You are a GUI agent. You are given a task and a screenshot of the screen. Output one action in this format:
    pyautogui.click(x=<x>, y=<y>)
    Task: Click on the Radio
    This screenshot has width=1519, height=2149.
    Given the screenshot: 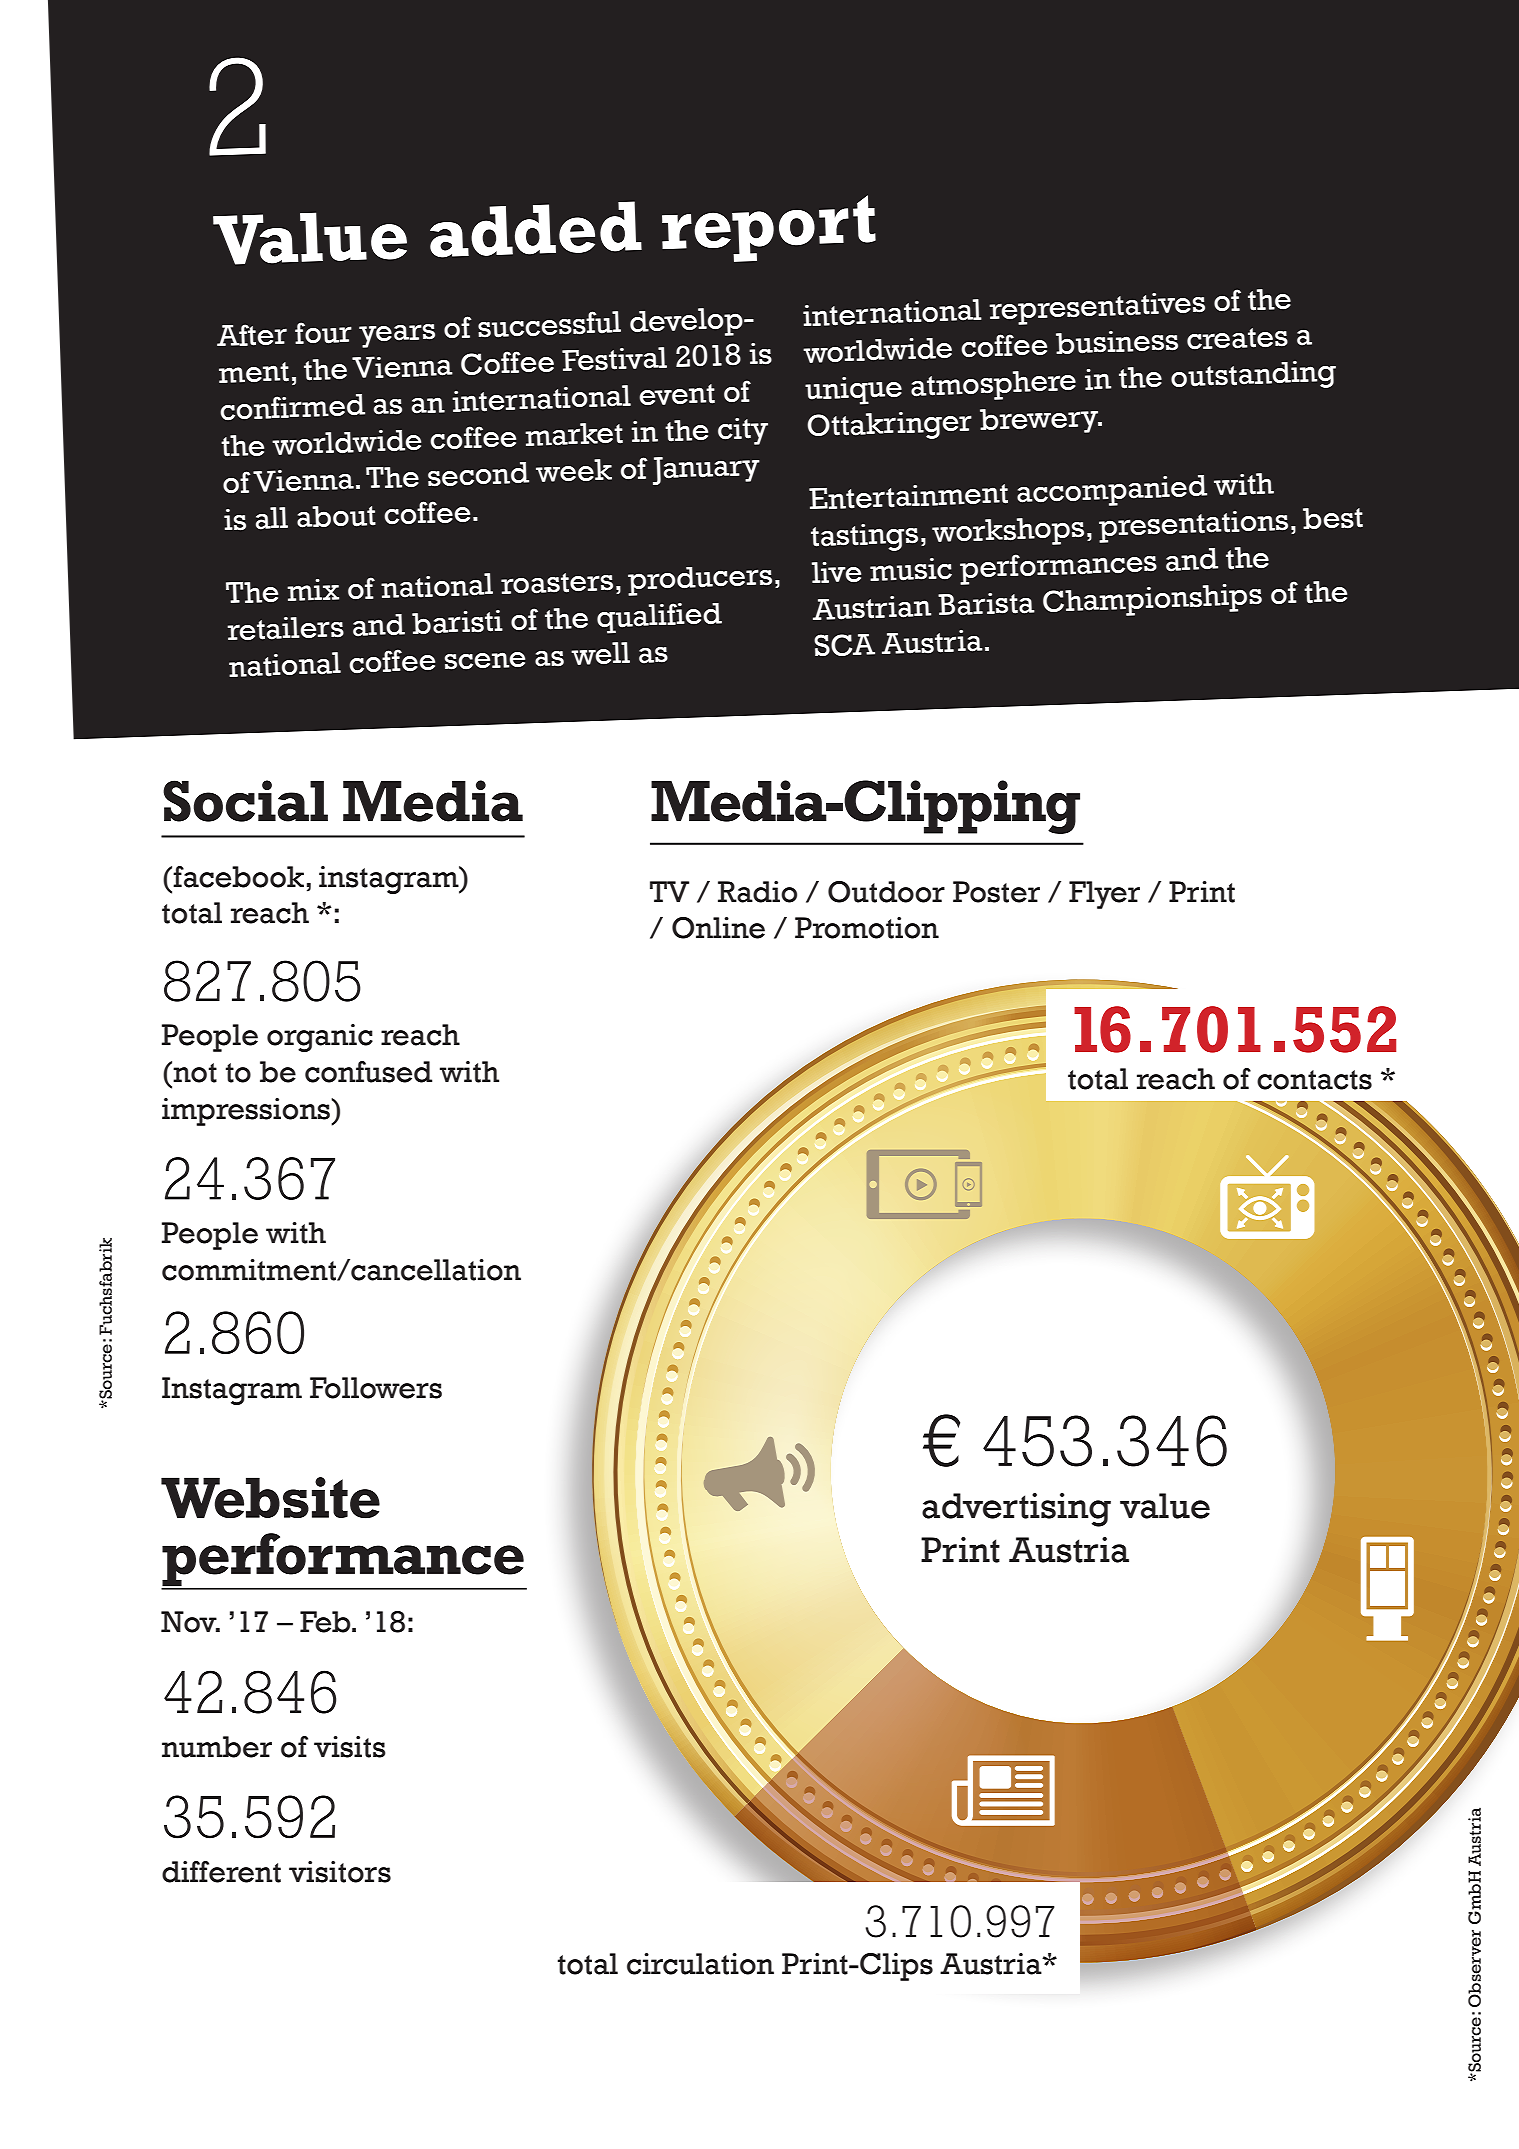 What is the action you would take?
    pyautogui.click(x=757, y=892)
